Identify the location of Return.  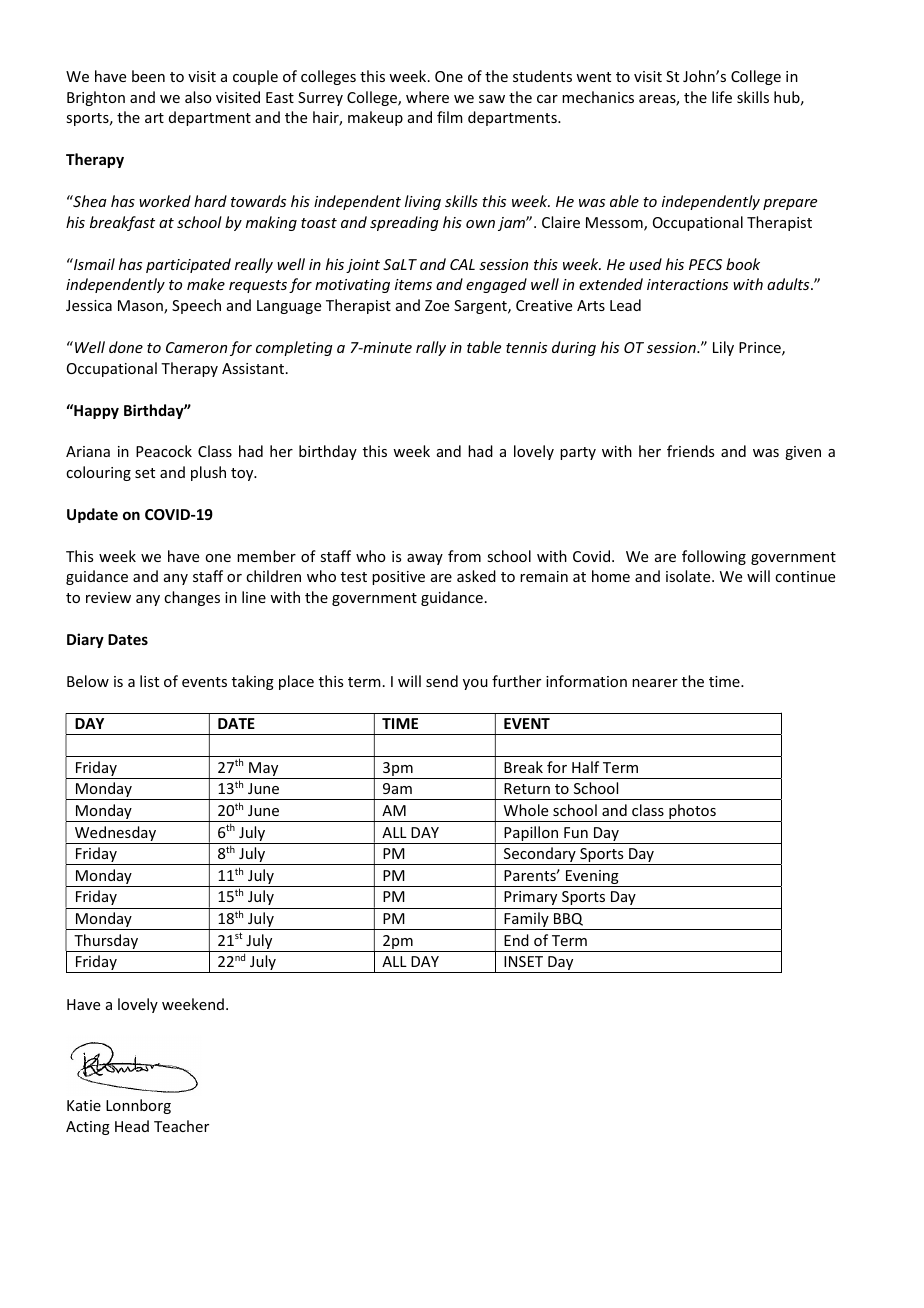
(527, 788).
